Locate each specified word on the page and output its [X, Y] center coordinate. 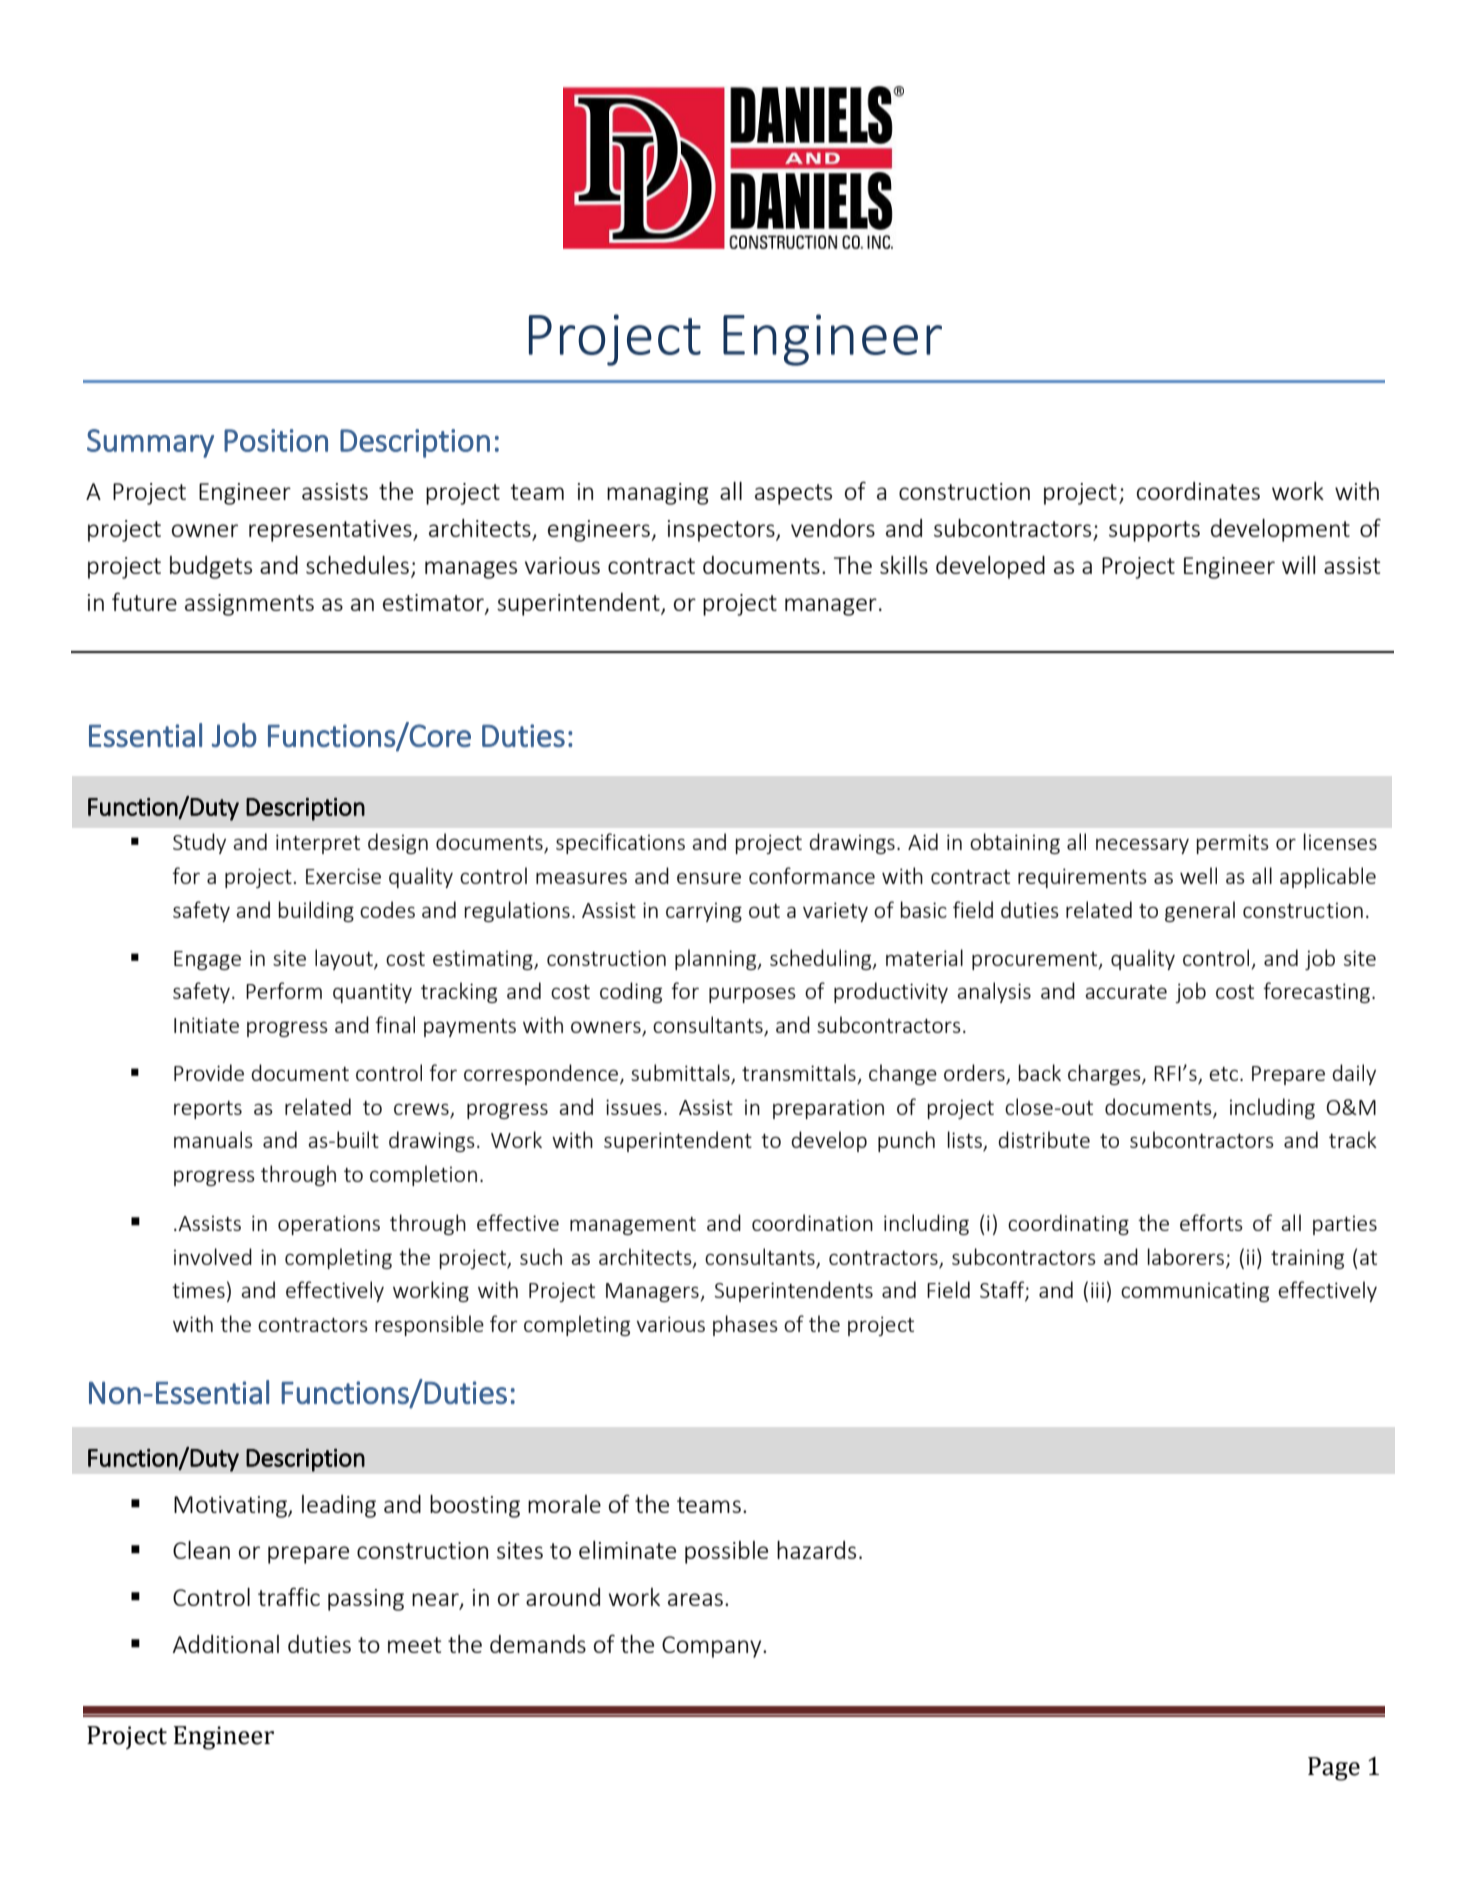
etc [1225, 1074]
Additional [226, 1644]
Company [713, 1647]
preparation [828, 1109]
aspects [793, 494]
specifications [620, 843]
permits [1233, 844]
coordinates [1198, 491]
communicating [1195, 1292]
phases [745, 1325]
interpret [318, 844]
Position [276, 440]
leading [339, 1506]
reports [208, 1110]
